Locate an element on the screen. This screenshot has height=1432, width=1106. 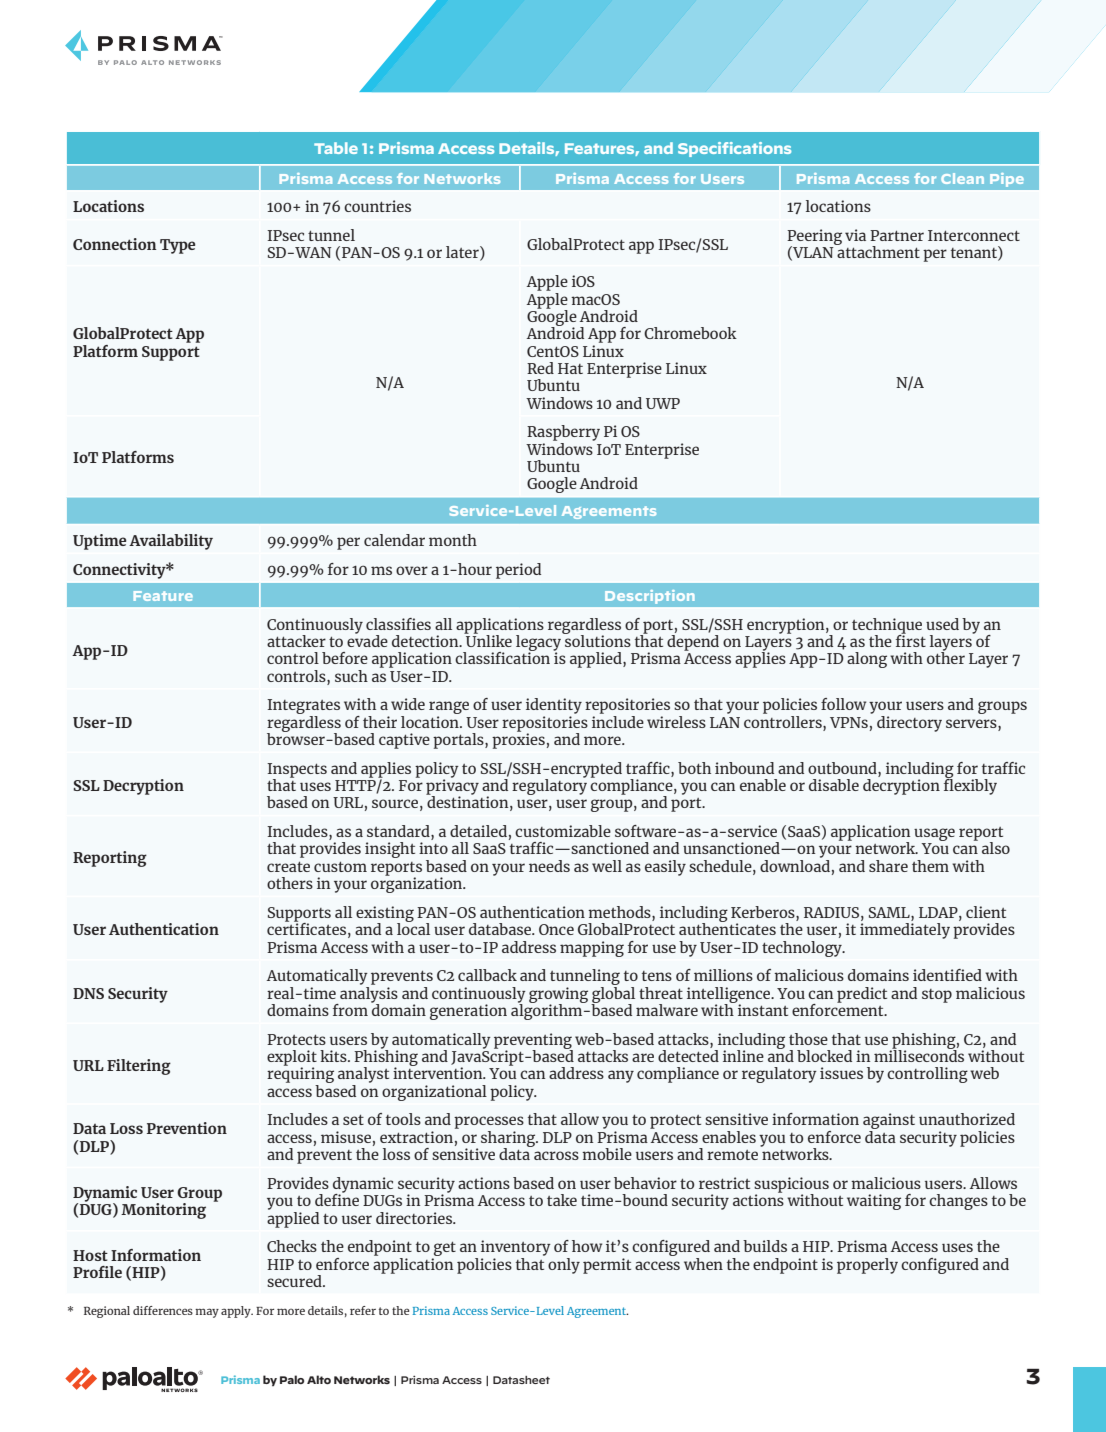
technique is located at coordinates (887, 626).
